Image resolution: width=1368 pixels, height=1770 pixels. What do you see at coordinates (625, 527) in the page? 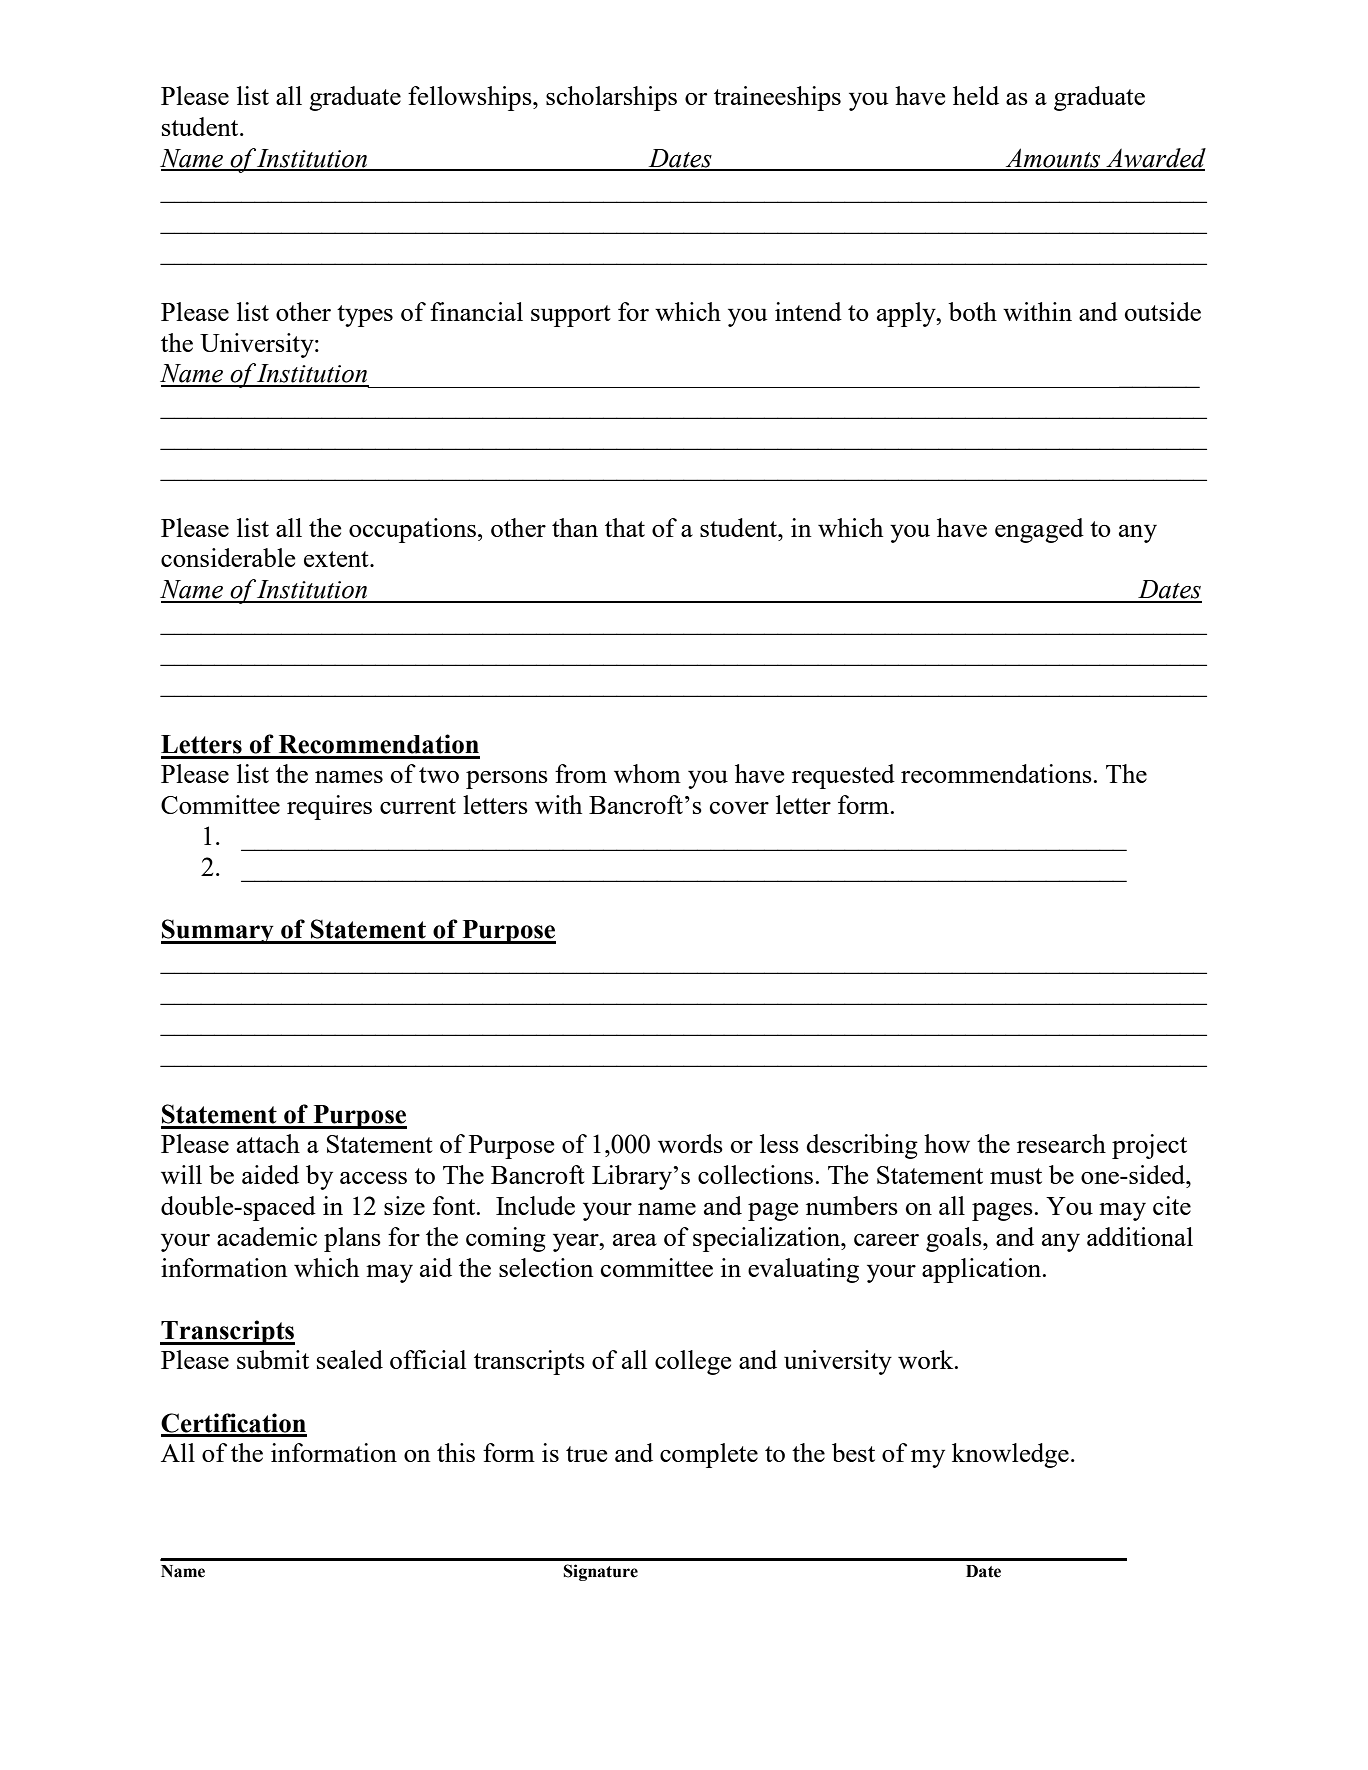
I see `that` at bounding box center [625, 527].
